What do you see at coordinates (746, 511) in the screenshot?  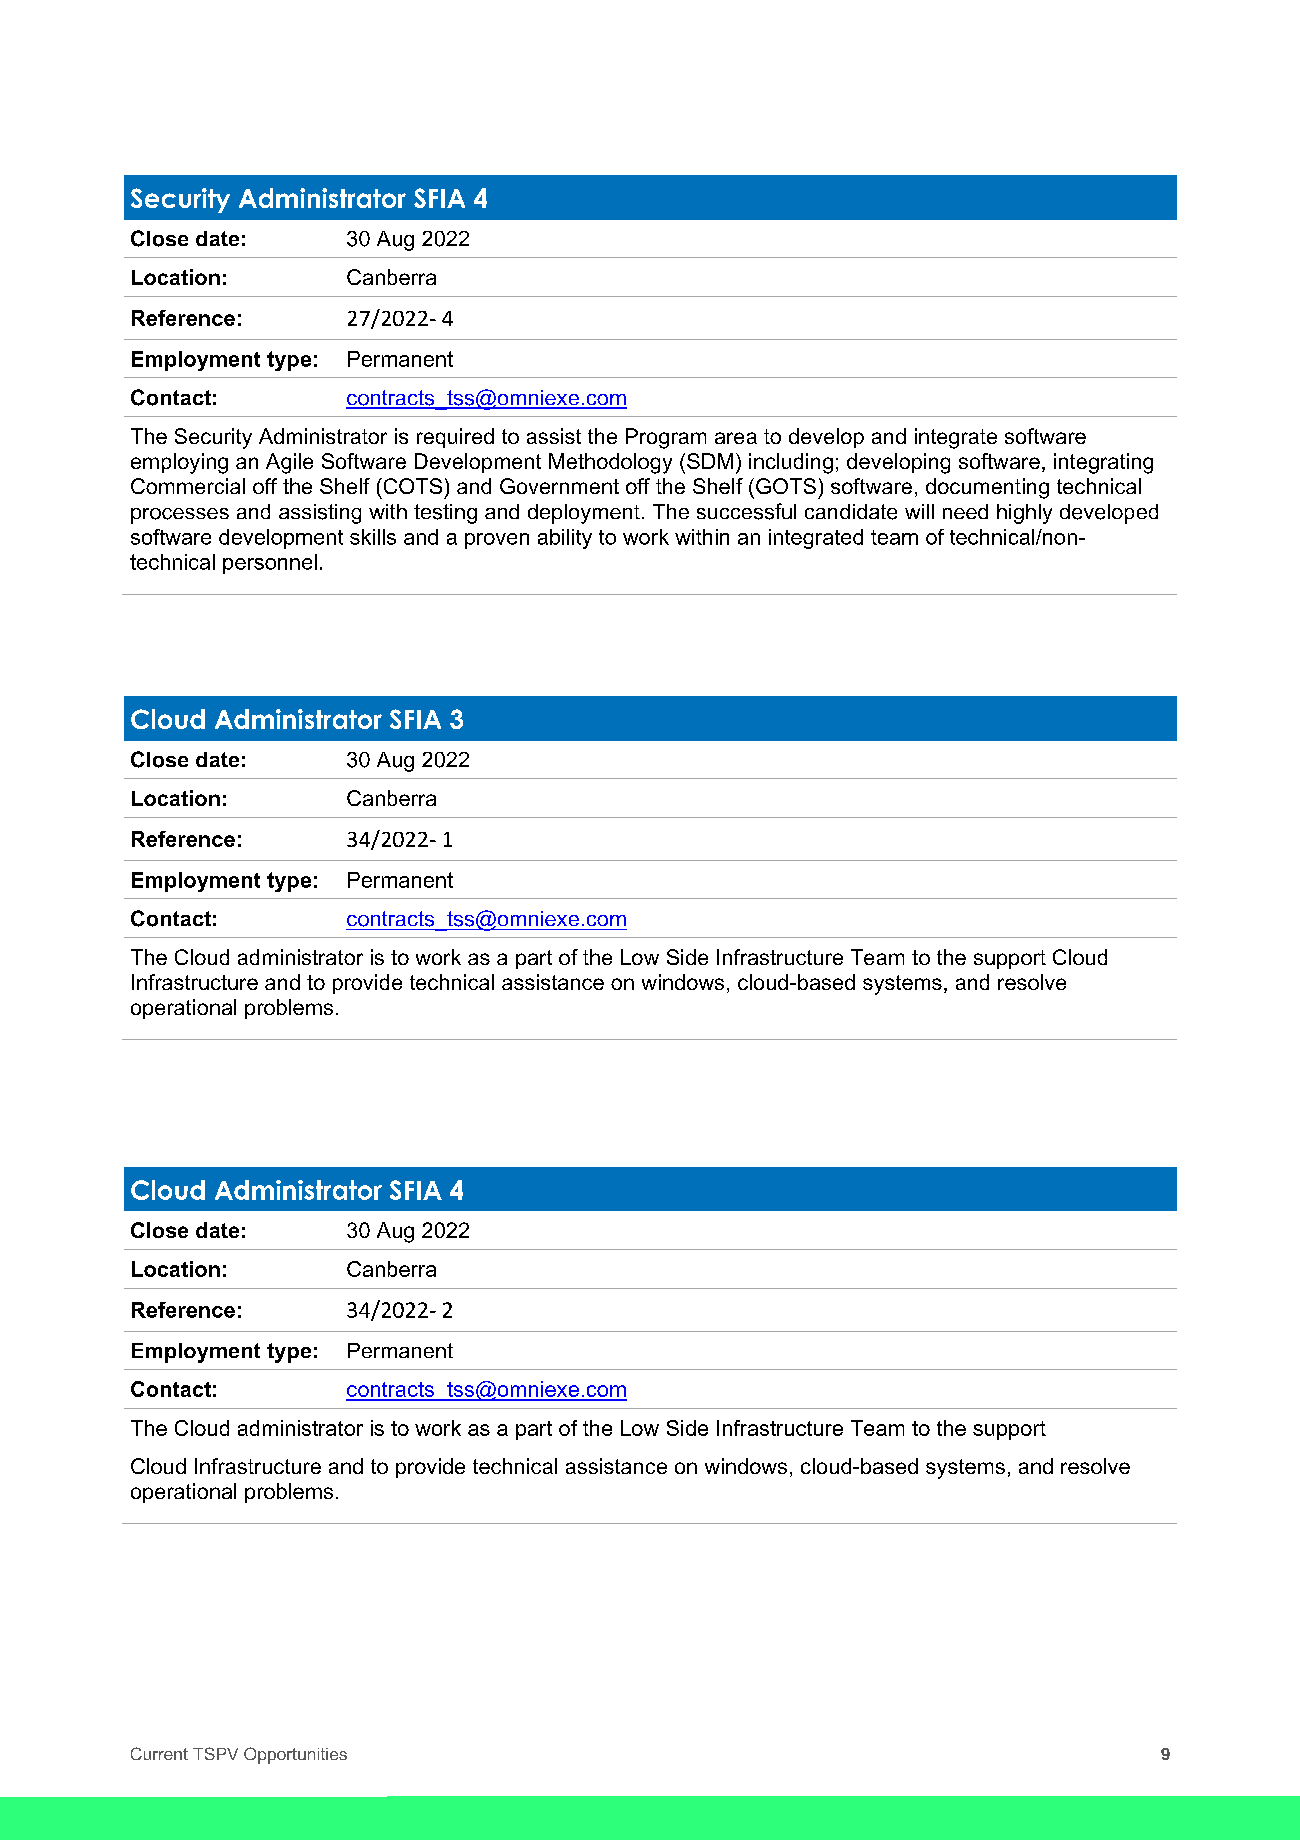 I see `successful` at bounding box center [746, 511].
